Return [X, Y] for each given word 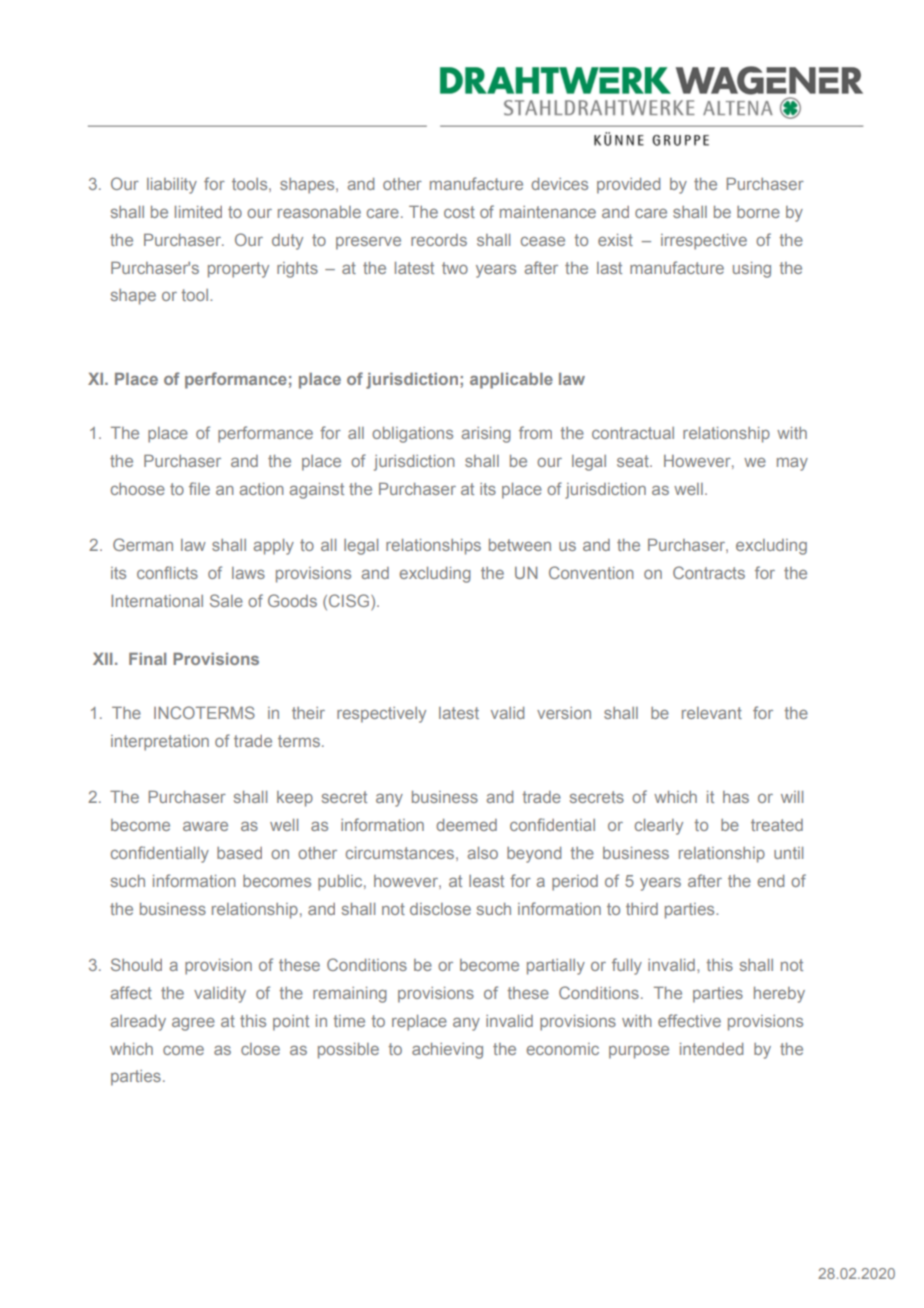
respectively [381, 715]
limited [198, 212]
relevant [712, 713]
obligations [412, 435]
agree [193, 1024]
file [199, 488]
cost [459, 212]
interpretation [160, 743]
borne [758, 212]
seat [634, 461]
